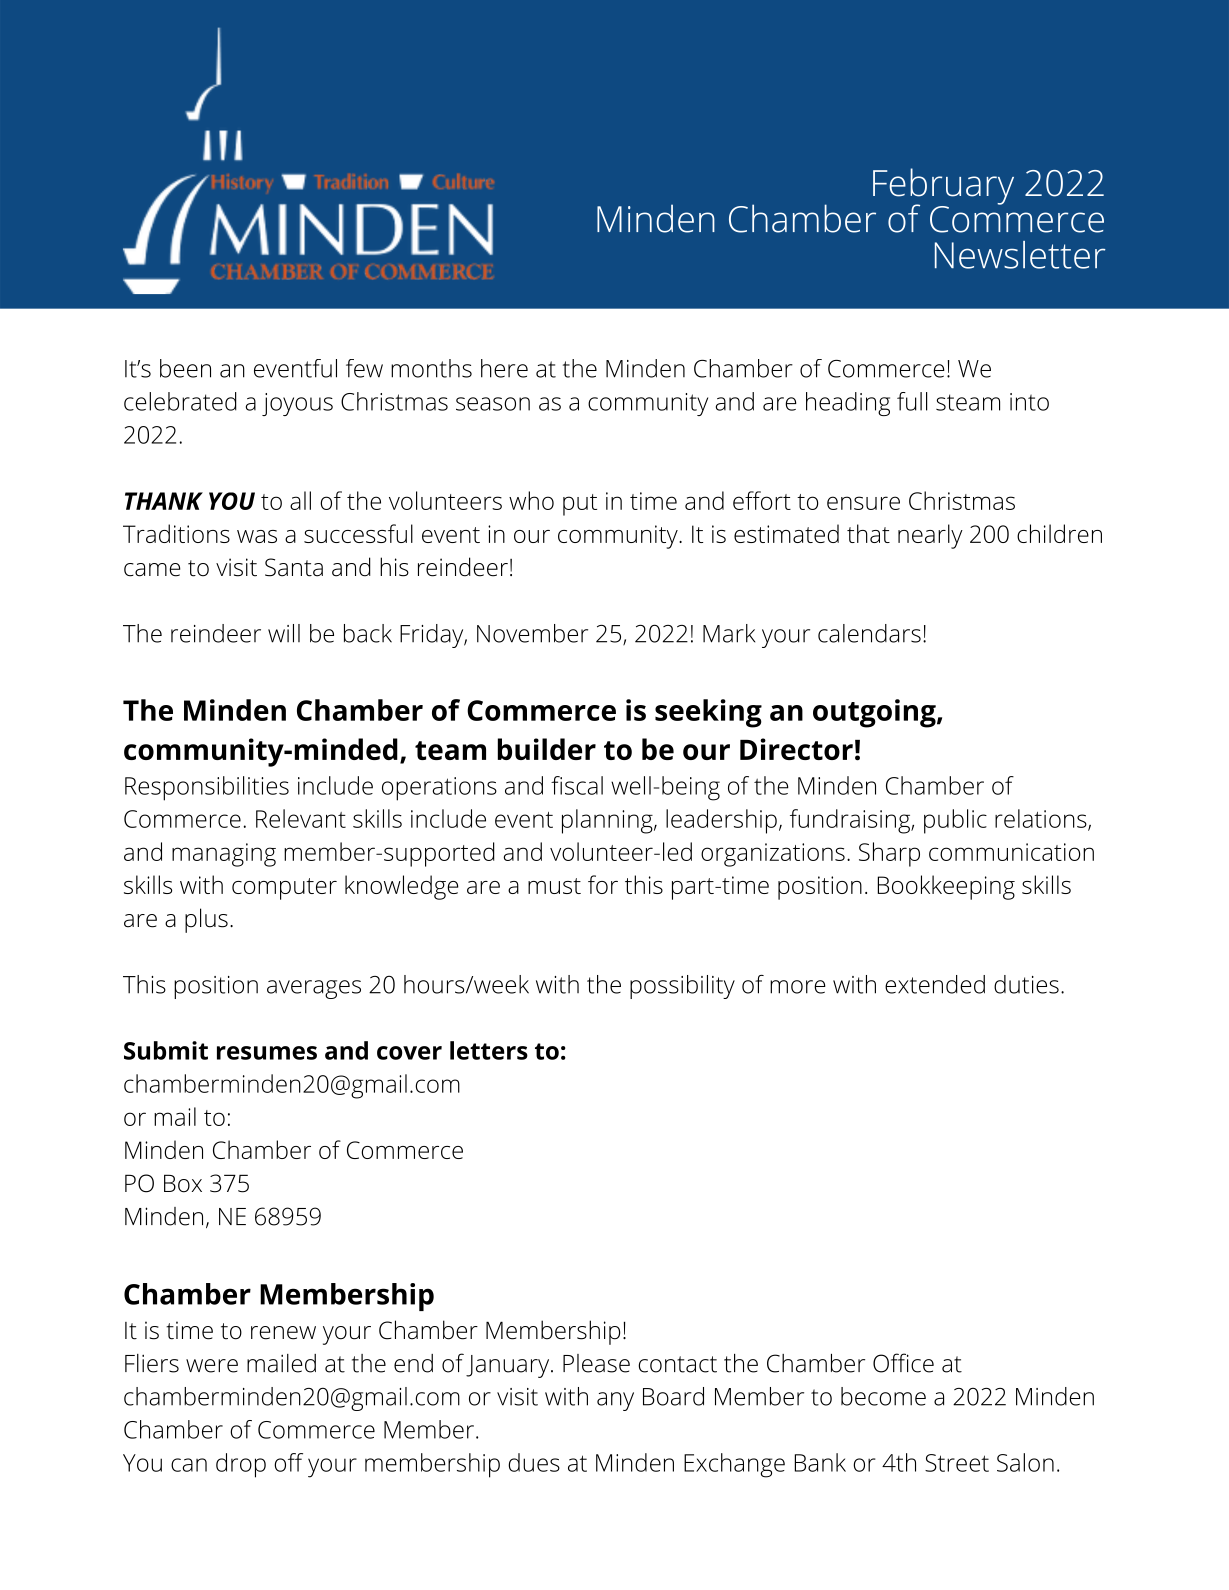 The height and width of the page is (1590, 1229). Describe the element at coordinates (943, 187) in the page. I see `February` at that location.
